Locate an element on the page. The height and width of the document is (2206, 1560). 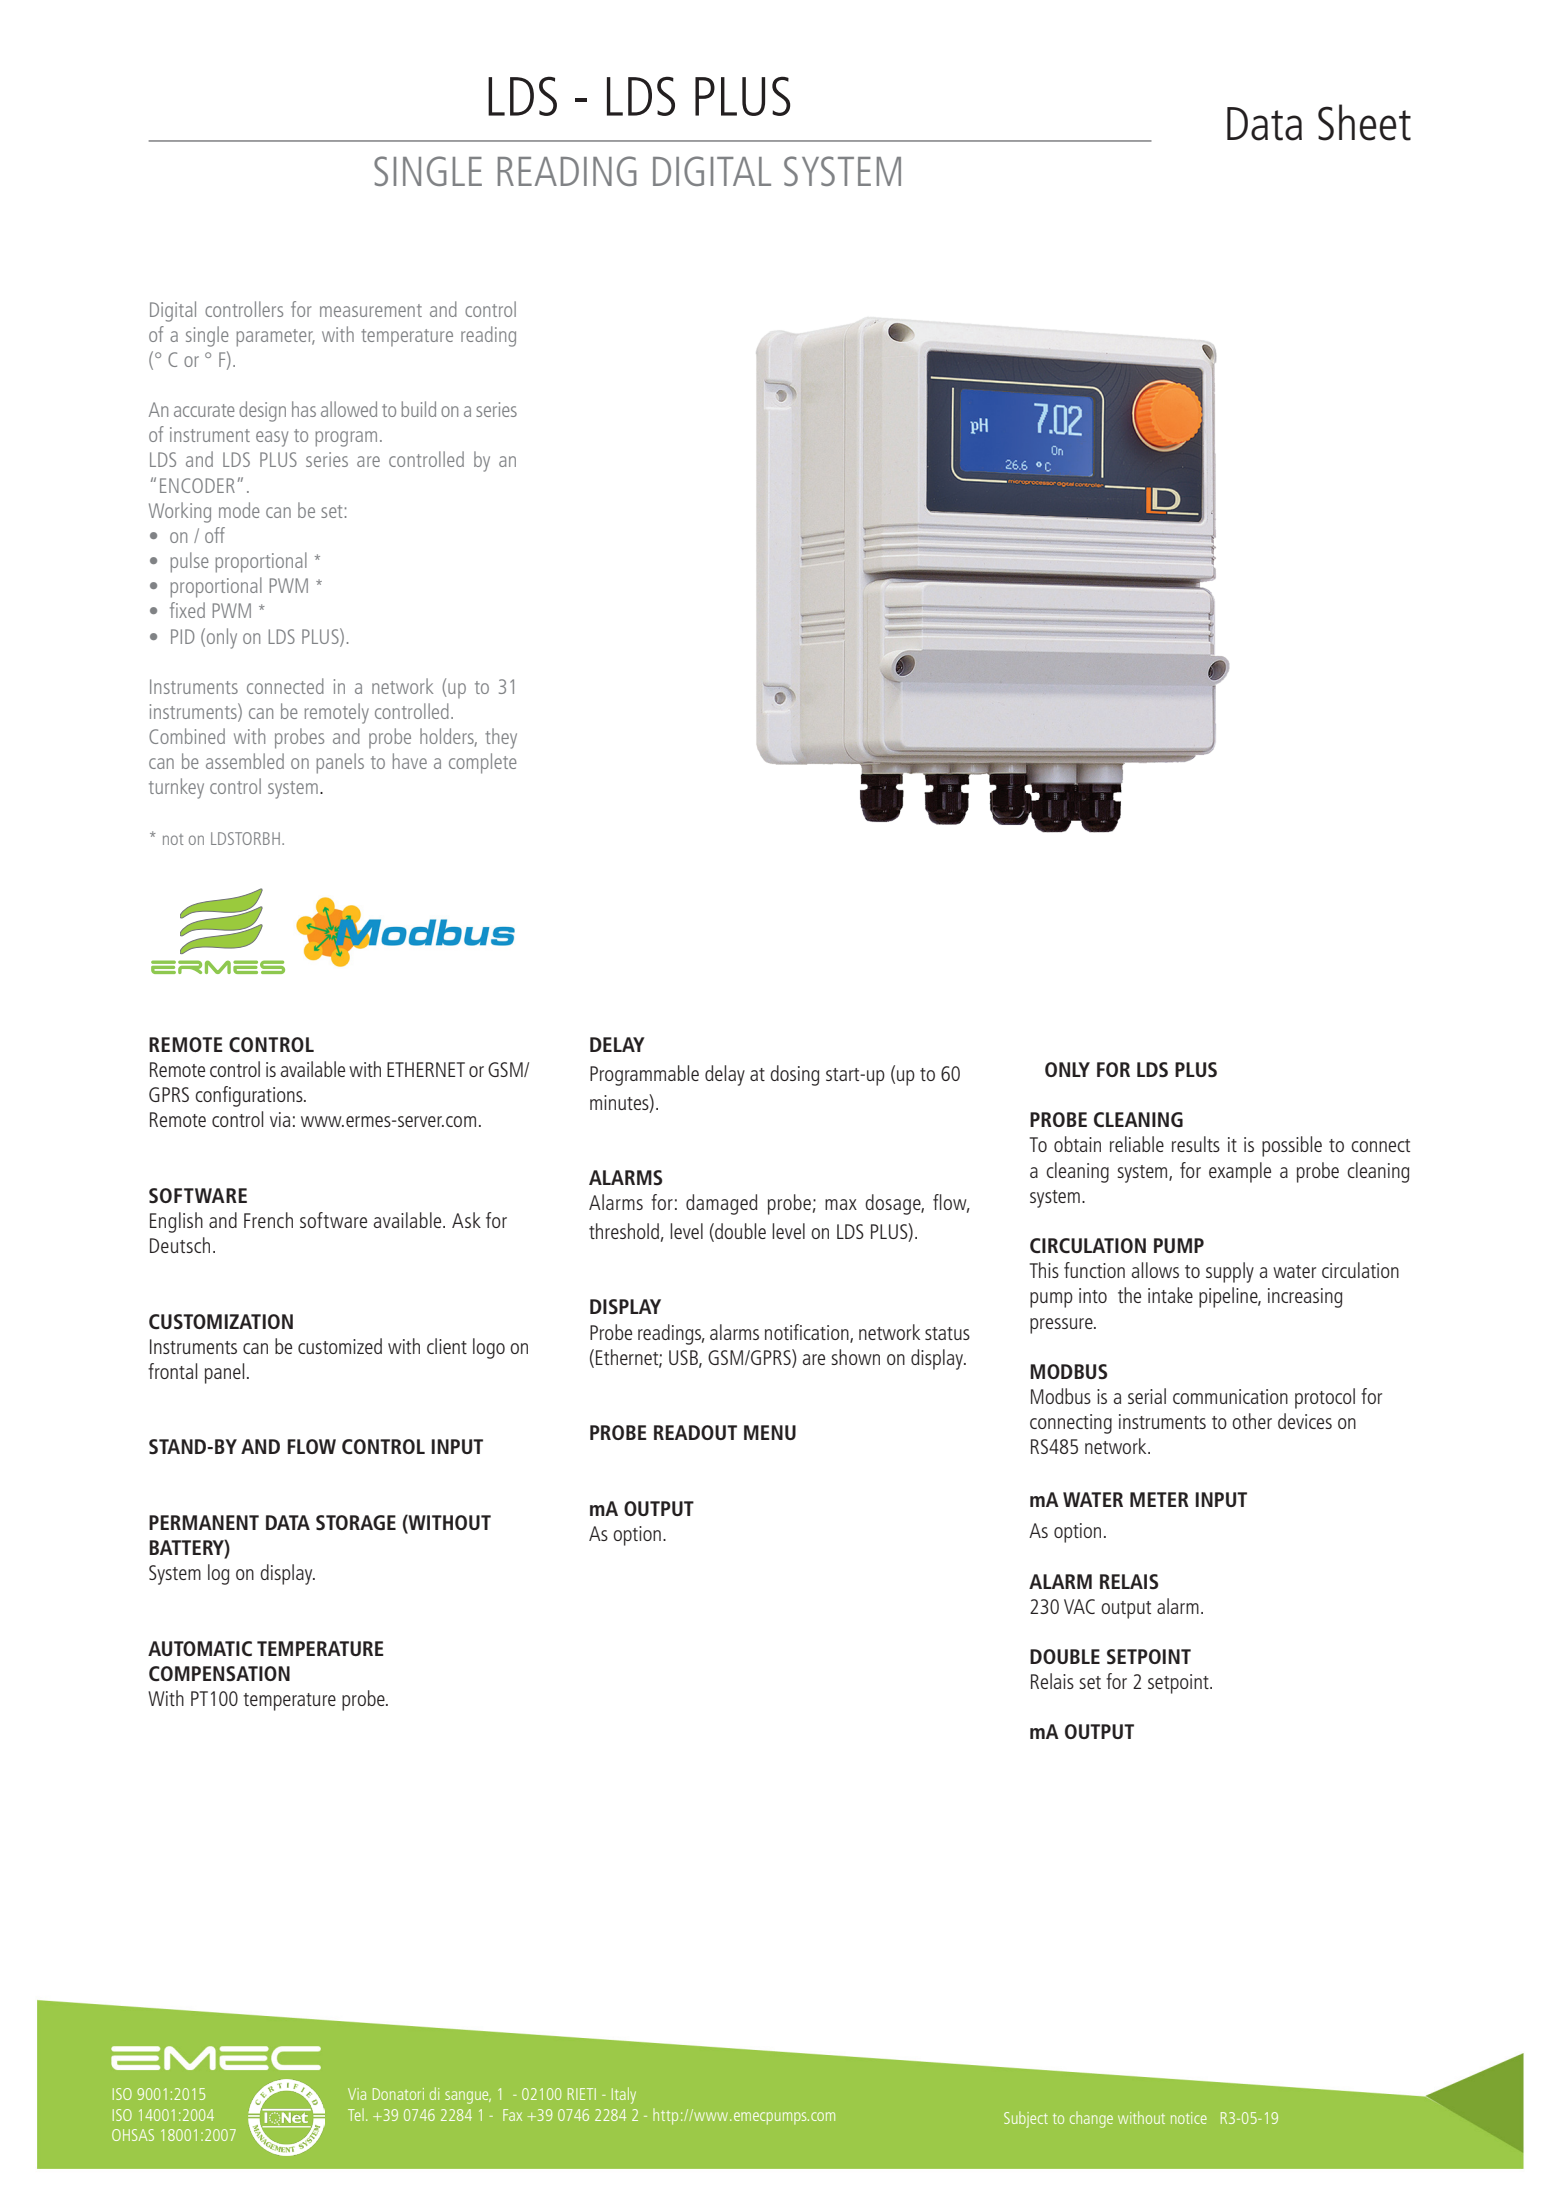
results is located at coordinates (1196, 1144).
